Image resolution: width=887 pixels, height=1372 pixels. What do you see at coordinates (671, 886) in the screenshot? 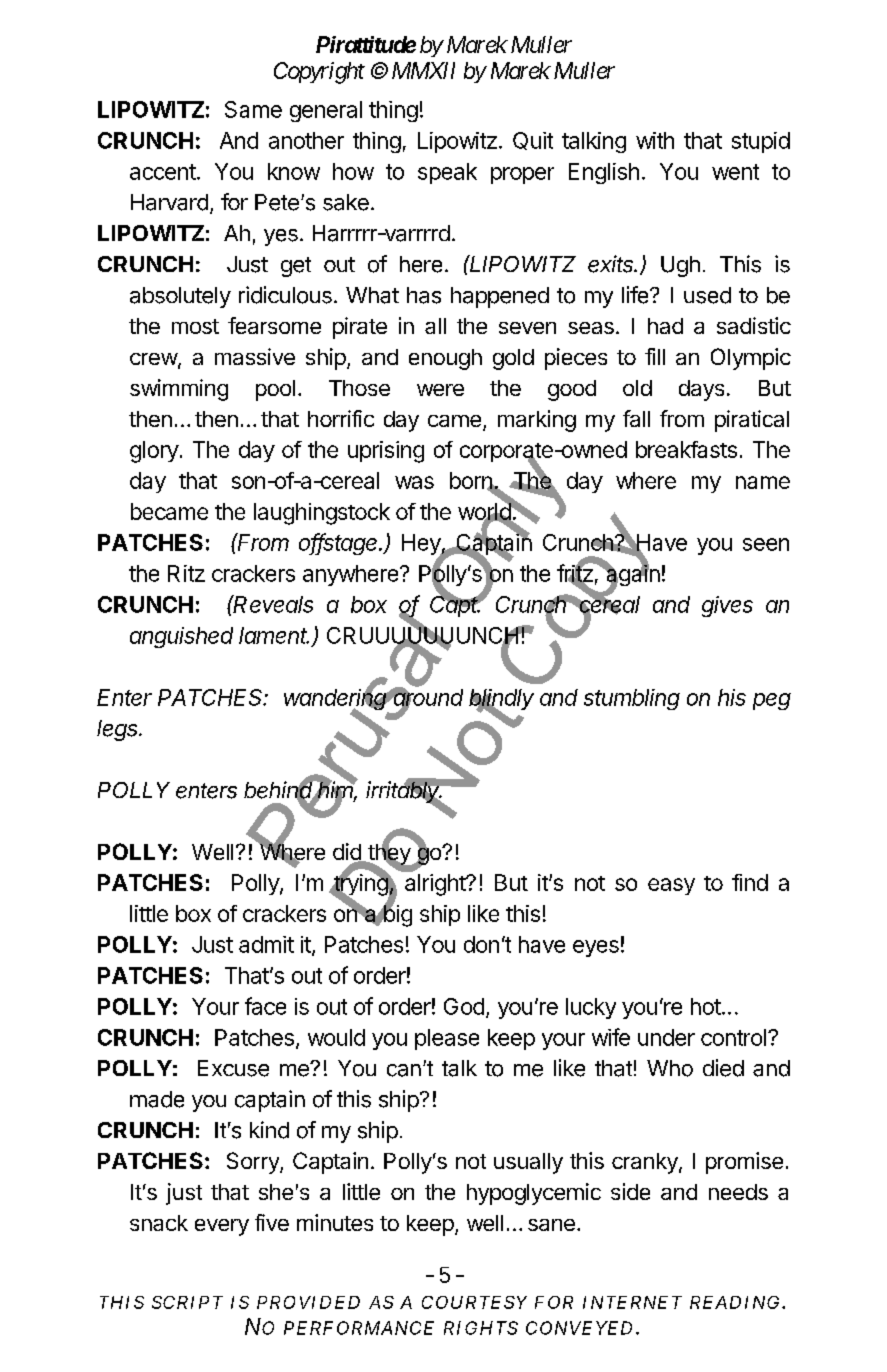
I see `easy` at bounding box center [671, 886].
